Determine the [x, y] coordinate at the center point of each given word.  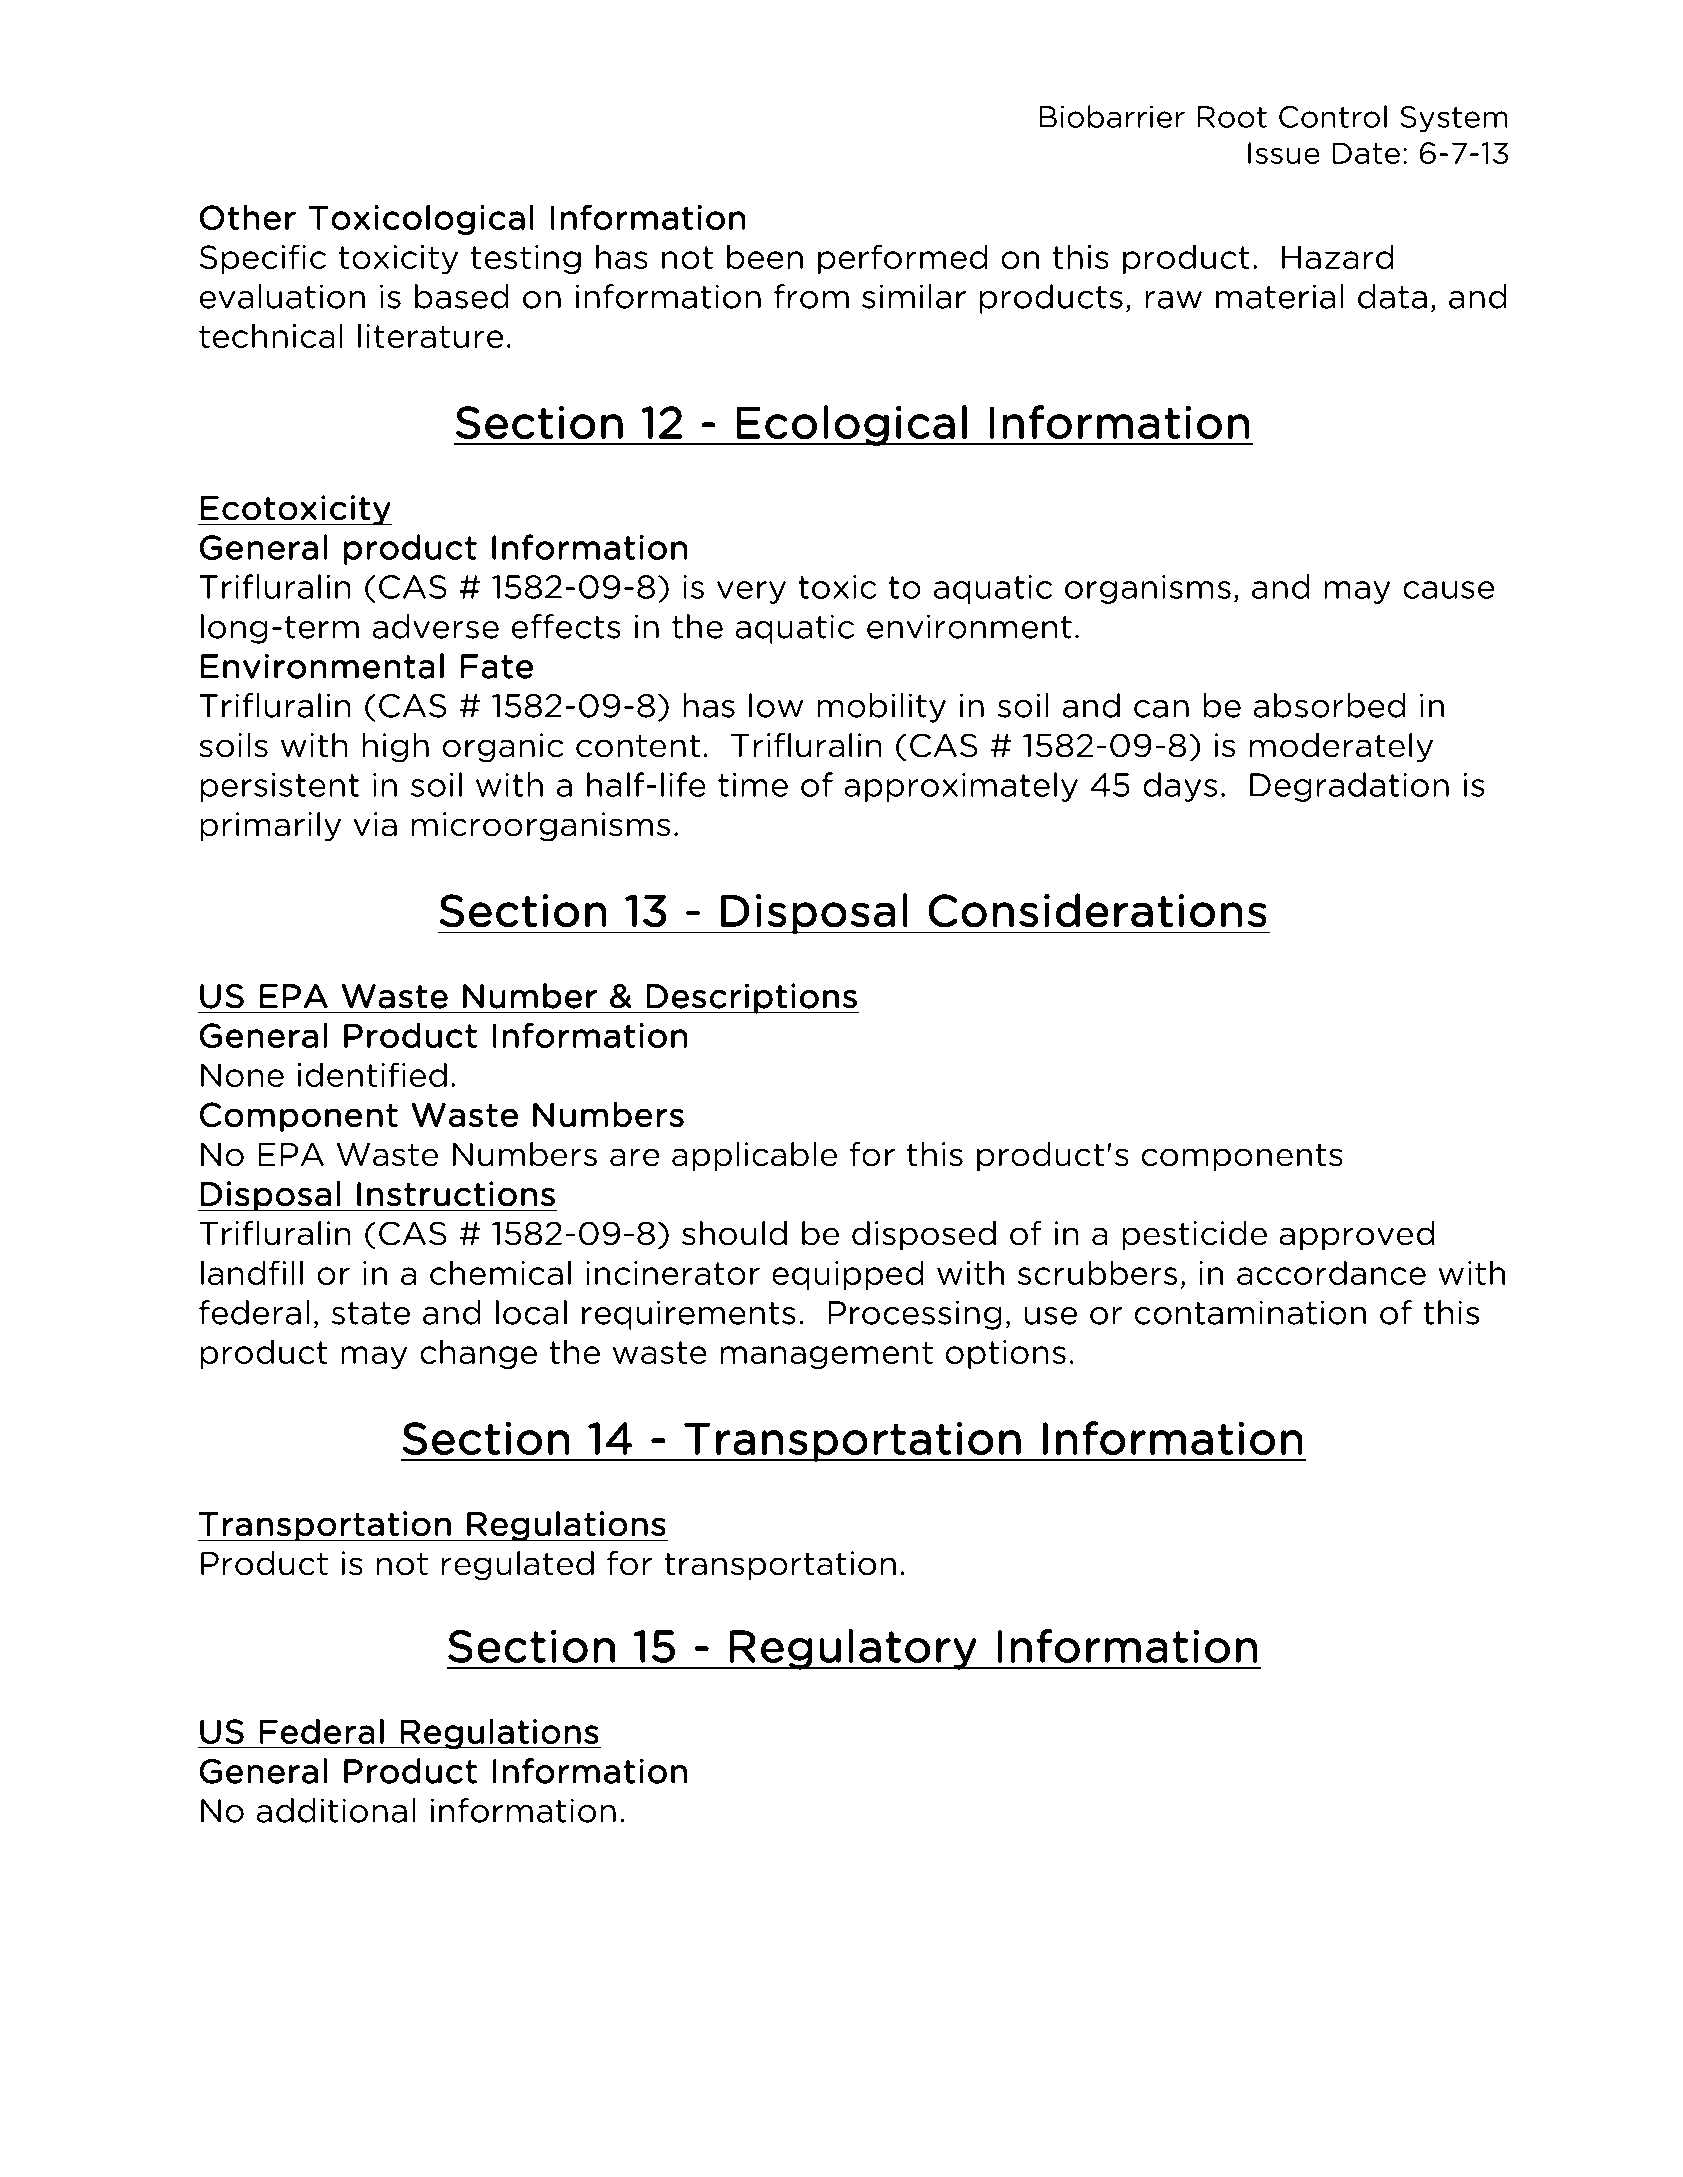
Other [247, 217]
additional [336, 1810]
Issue [1284, 153]
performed [902, 259]
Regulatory [853, 1649]
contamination [1250, 1312]
